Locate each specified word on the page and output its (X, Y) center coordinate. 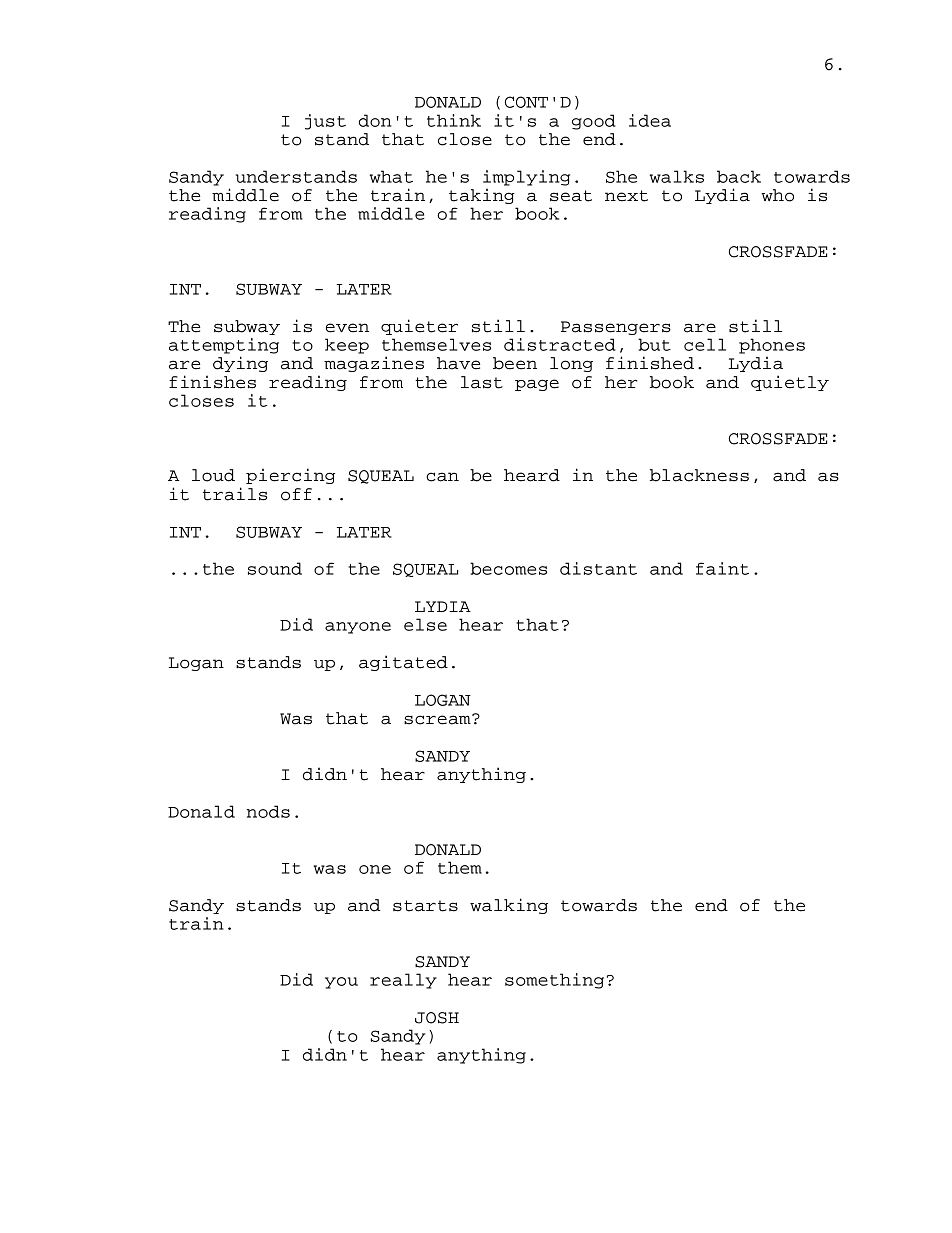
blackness (699, 475)
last (482, 382)
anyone (358, 628)
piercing (290, 476)
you (341, 983)
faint (722, 568)
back (739, 176)
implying (526, 178)
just (325, 122)
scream (438, 719)
